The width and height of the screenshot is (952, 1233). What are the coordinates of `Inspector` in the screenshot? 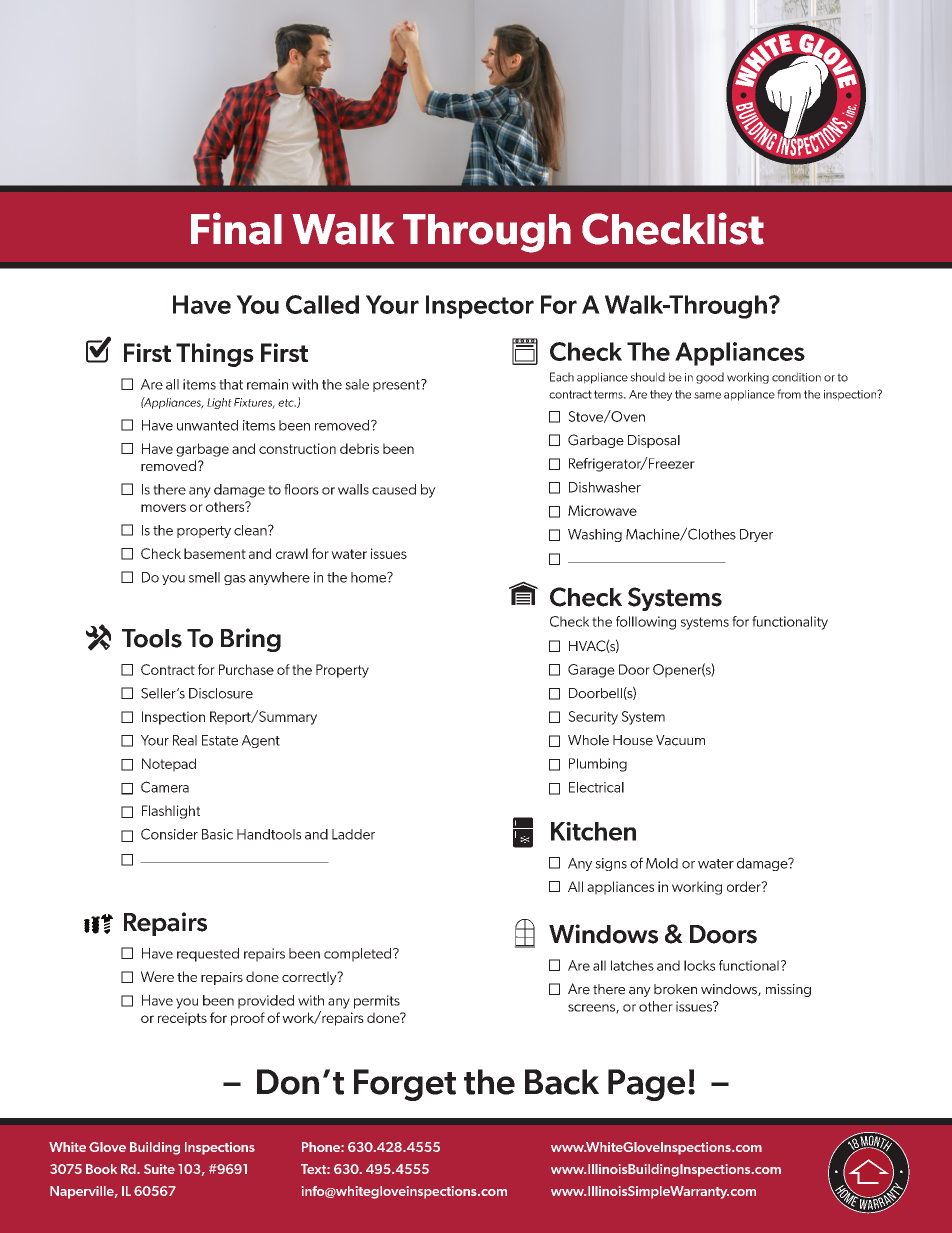 It's located at (480, 307).
